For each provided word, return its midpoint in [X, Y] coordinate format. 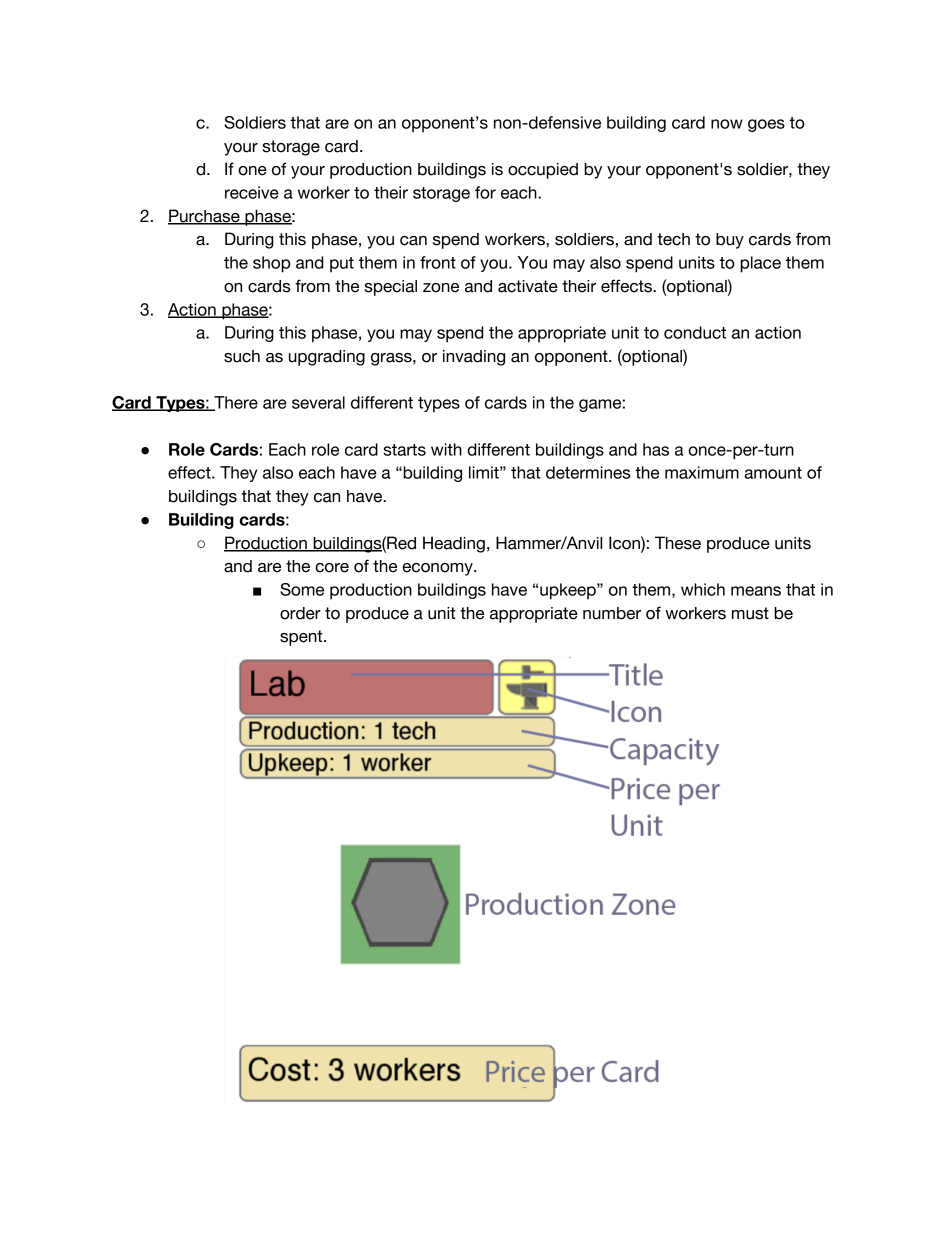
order [300, 613]
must [750, 613]
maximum [702, 472]
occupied [543, 171]
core [332, 568]
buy [730, 241]
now [727, 124]
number [612, 613]
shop [272, 264]
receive [252, 192]
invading [474, 358]
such [242, 356]
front [438, 262]
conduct [695, 332]
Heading [454, 544]
